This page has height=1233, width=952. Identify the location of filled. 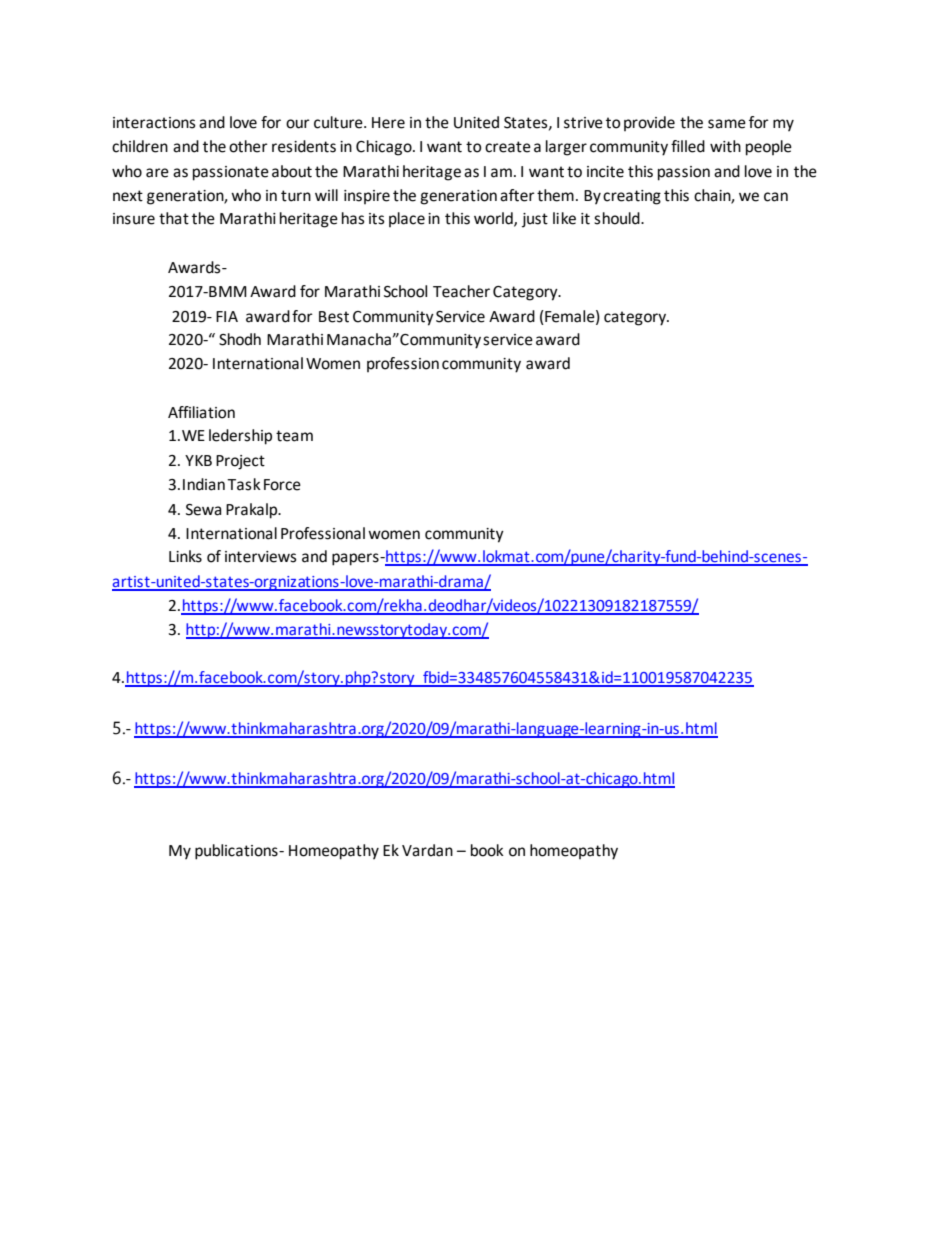
(688, 146).
